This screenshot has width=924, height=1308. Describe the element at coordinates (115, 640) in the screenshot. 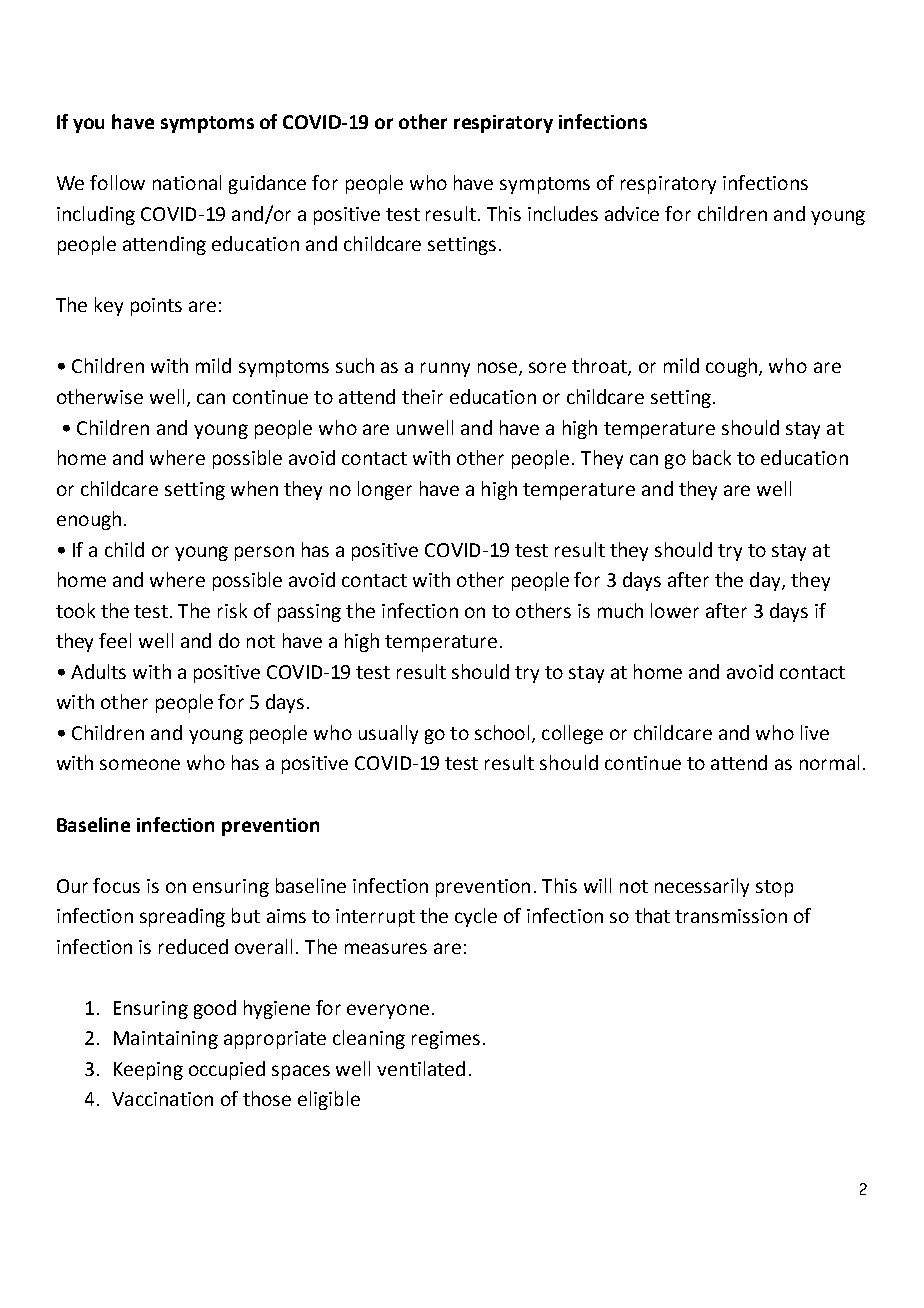

I see `feel` at that location.
